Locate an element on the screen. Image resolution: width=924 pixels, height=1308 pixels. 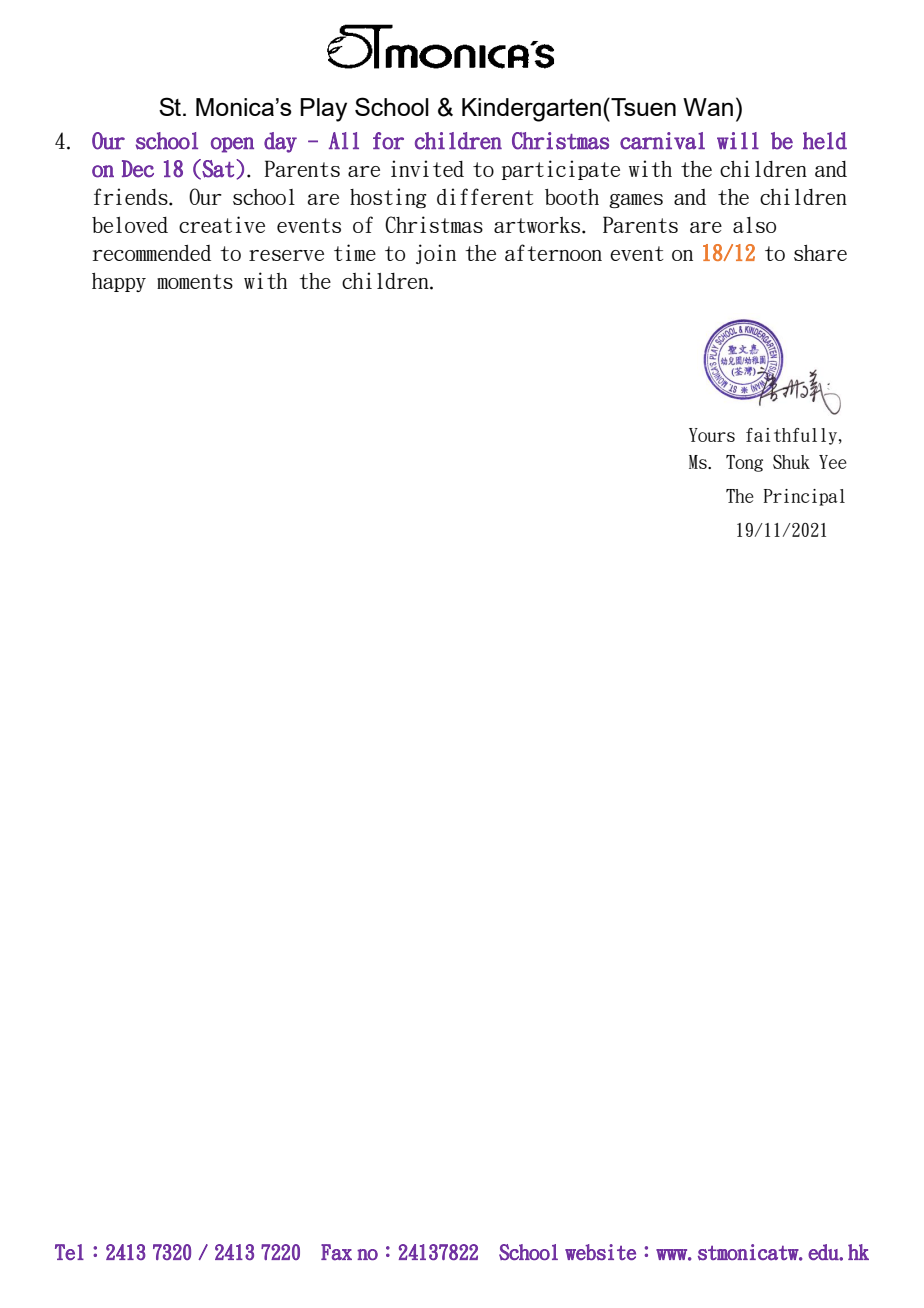
share is located at coordinates (820, 253).
